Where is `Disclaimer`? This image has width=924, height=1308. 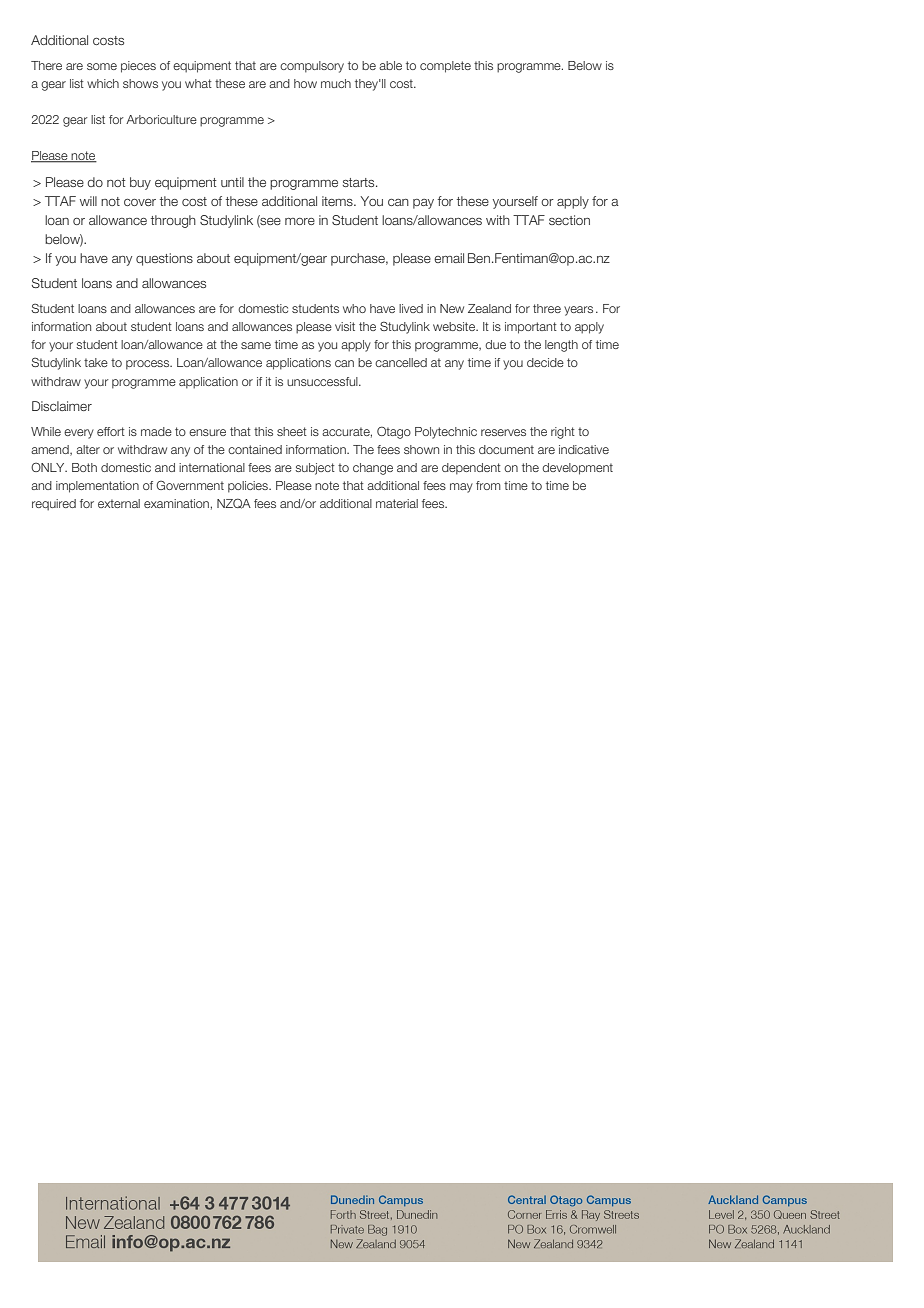
Disclaimer is located at coordinates (62, 406).
